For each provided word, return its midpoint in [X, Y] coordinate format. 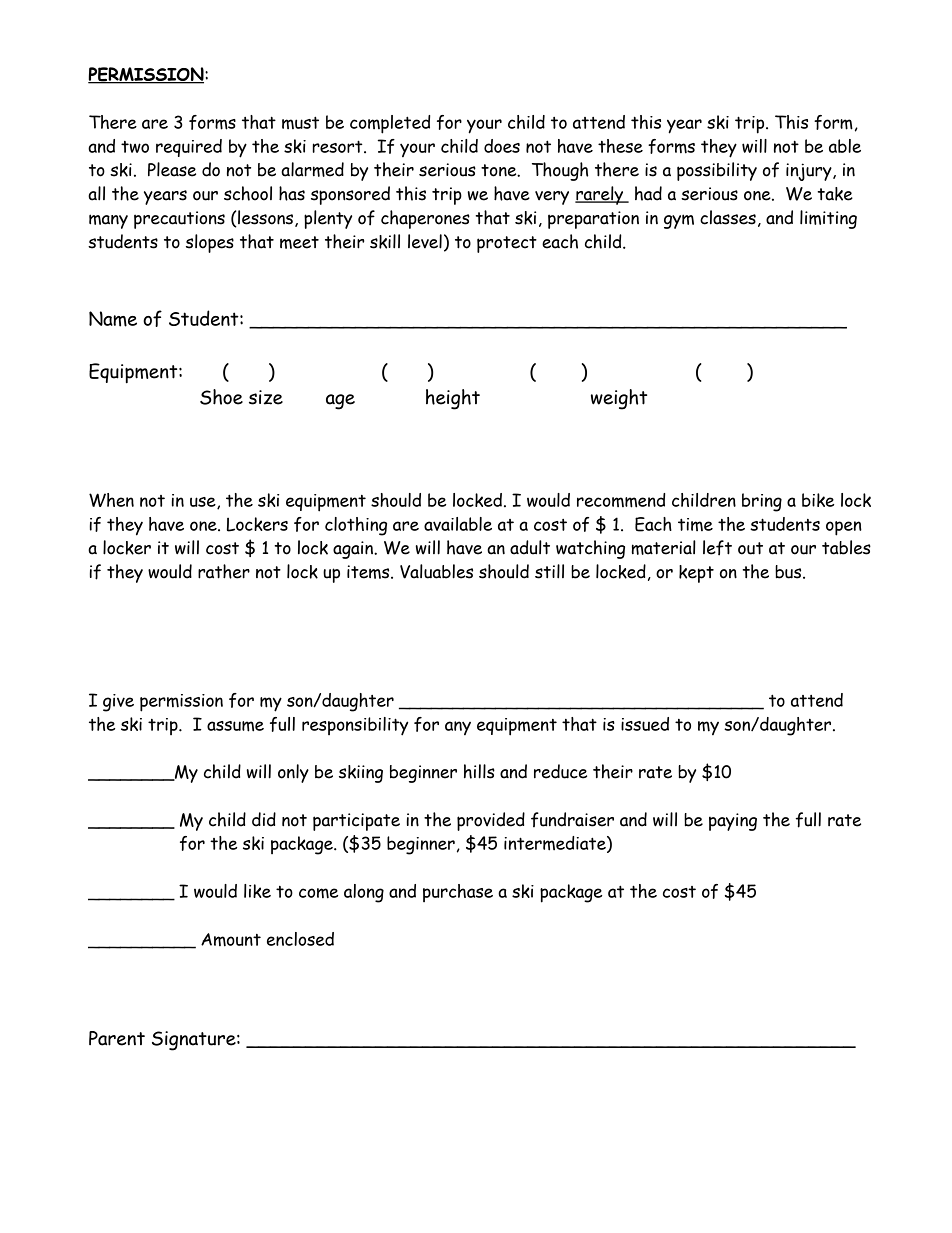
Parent [117, 1038]
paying [733, 822]
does [502, 146]
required [189, 148]
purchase [458, 893]
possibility [717, 171]
